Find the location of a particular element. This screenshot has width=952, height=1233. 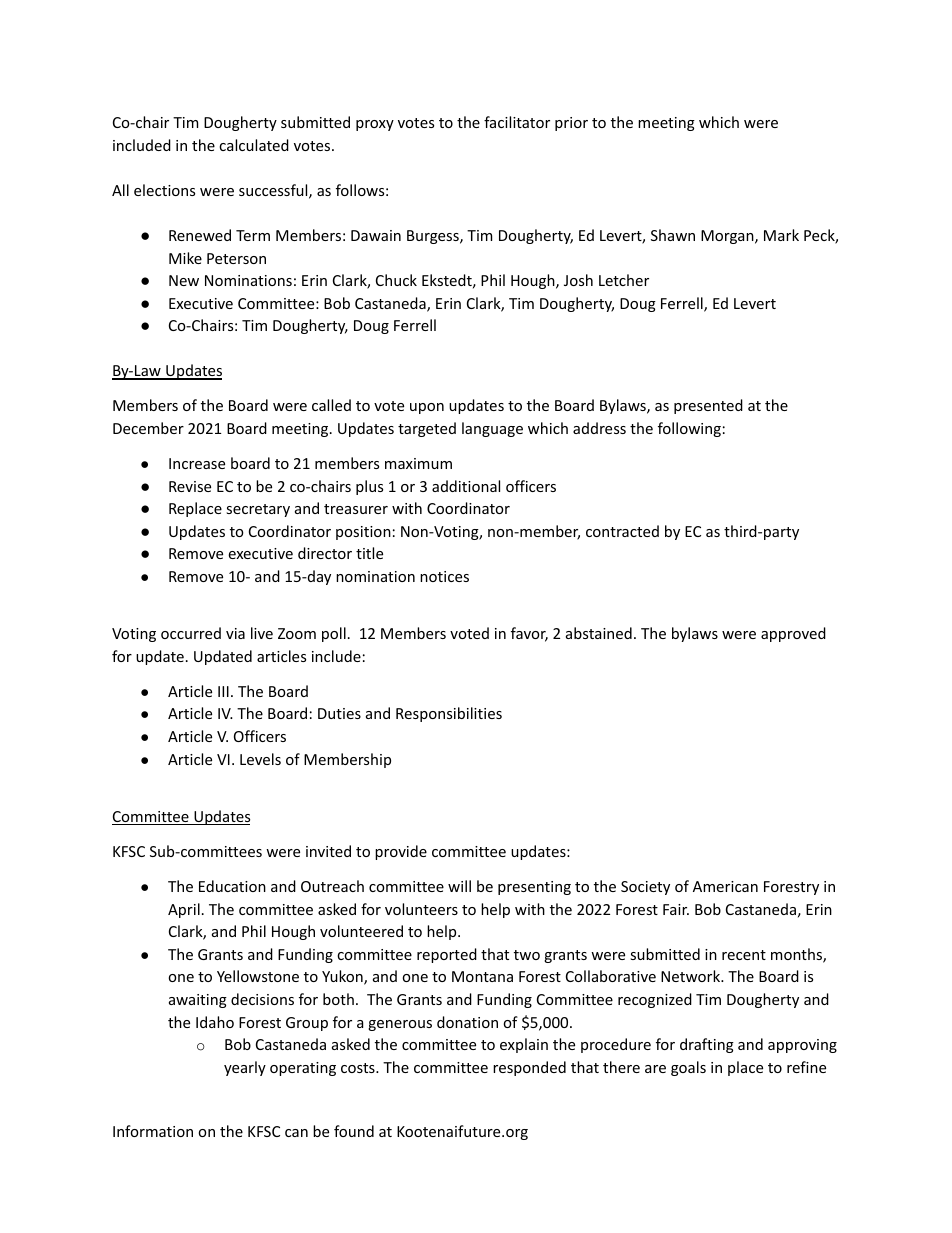

via is located at coordinates (235, 633).
